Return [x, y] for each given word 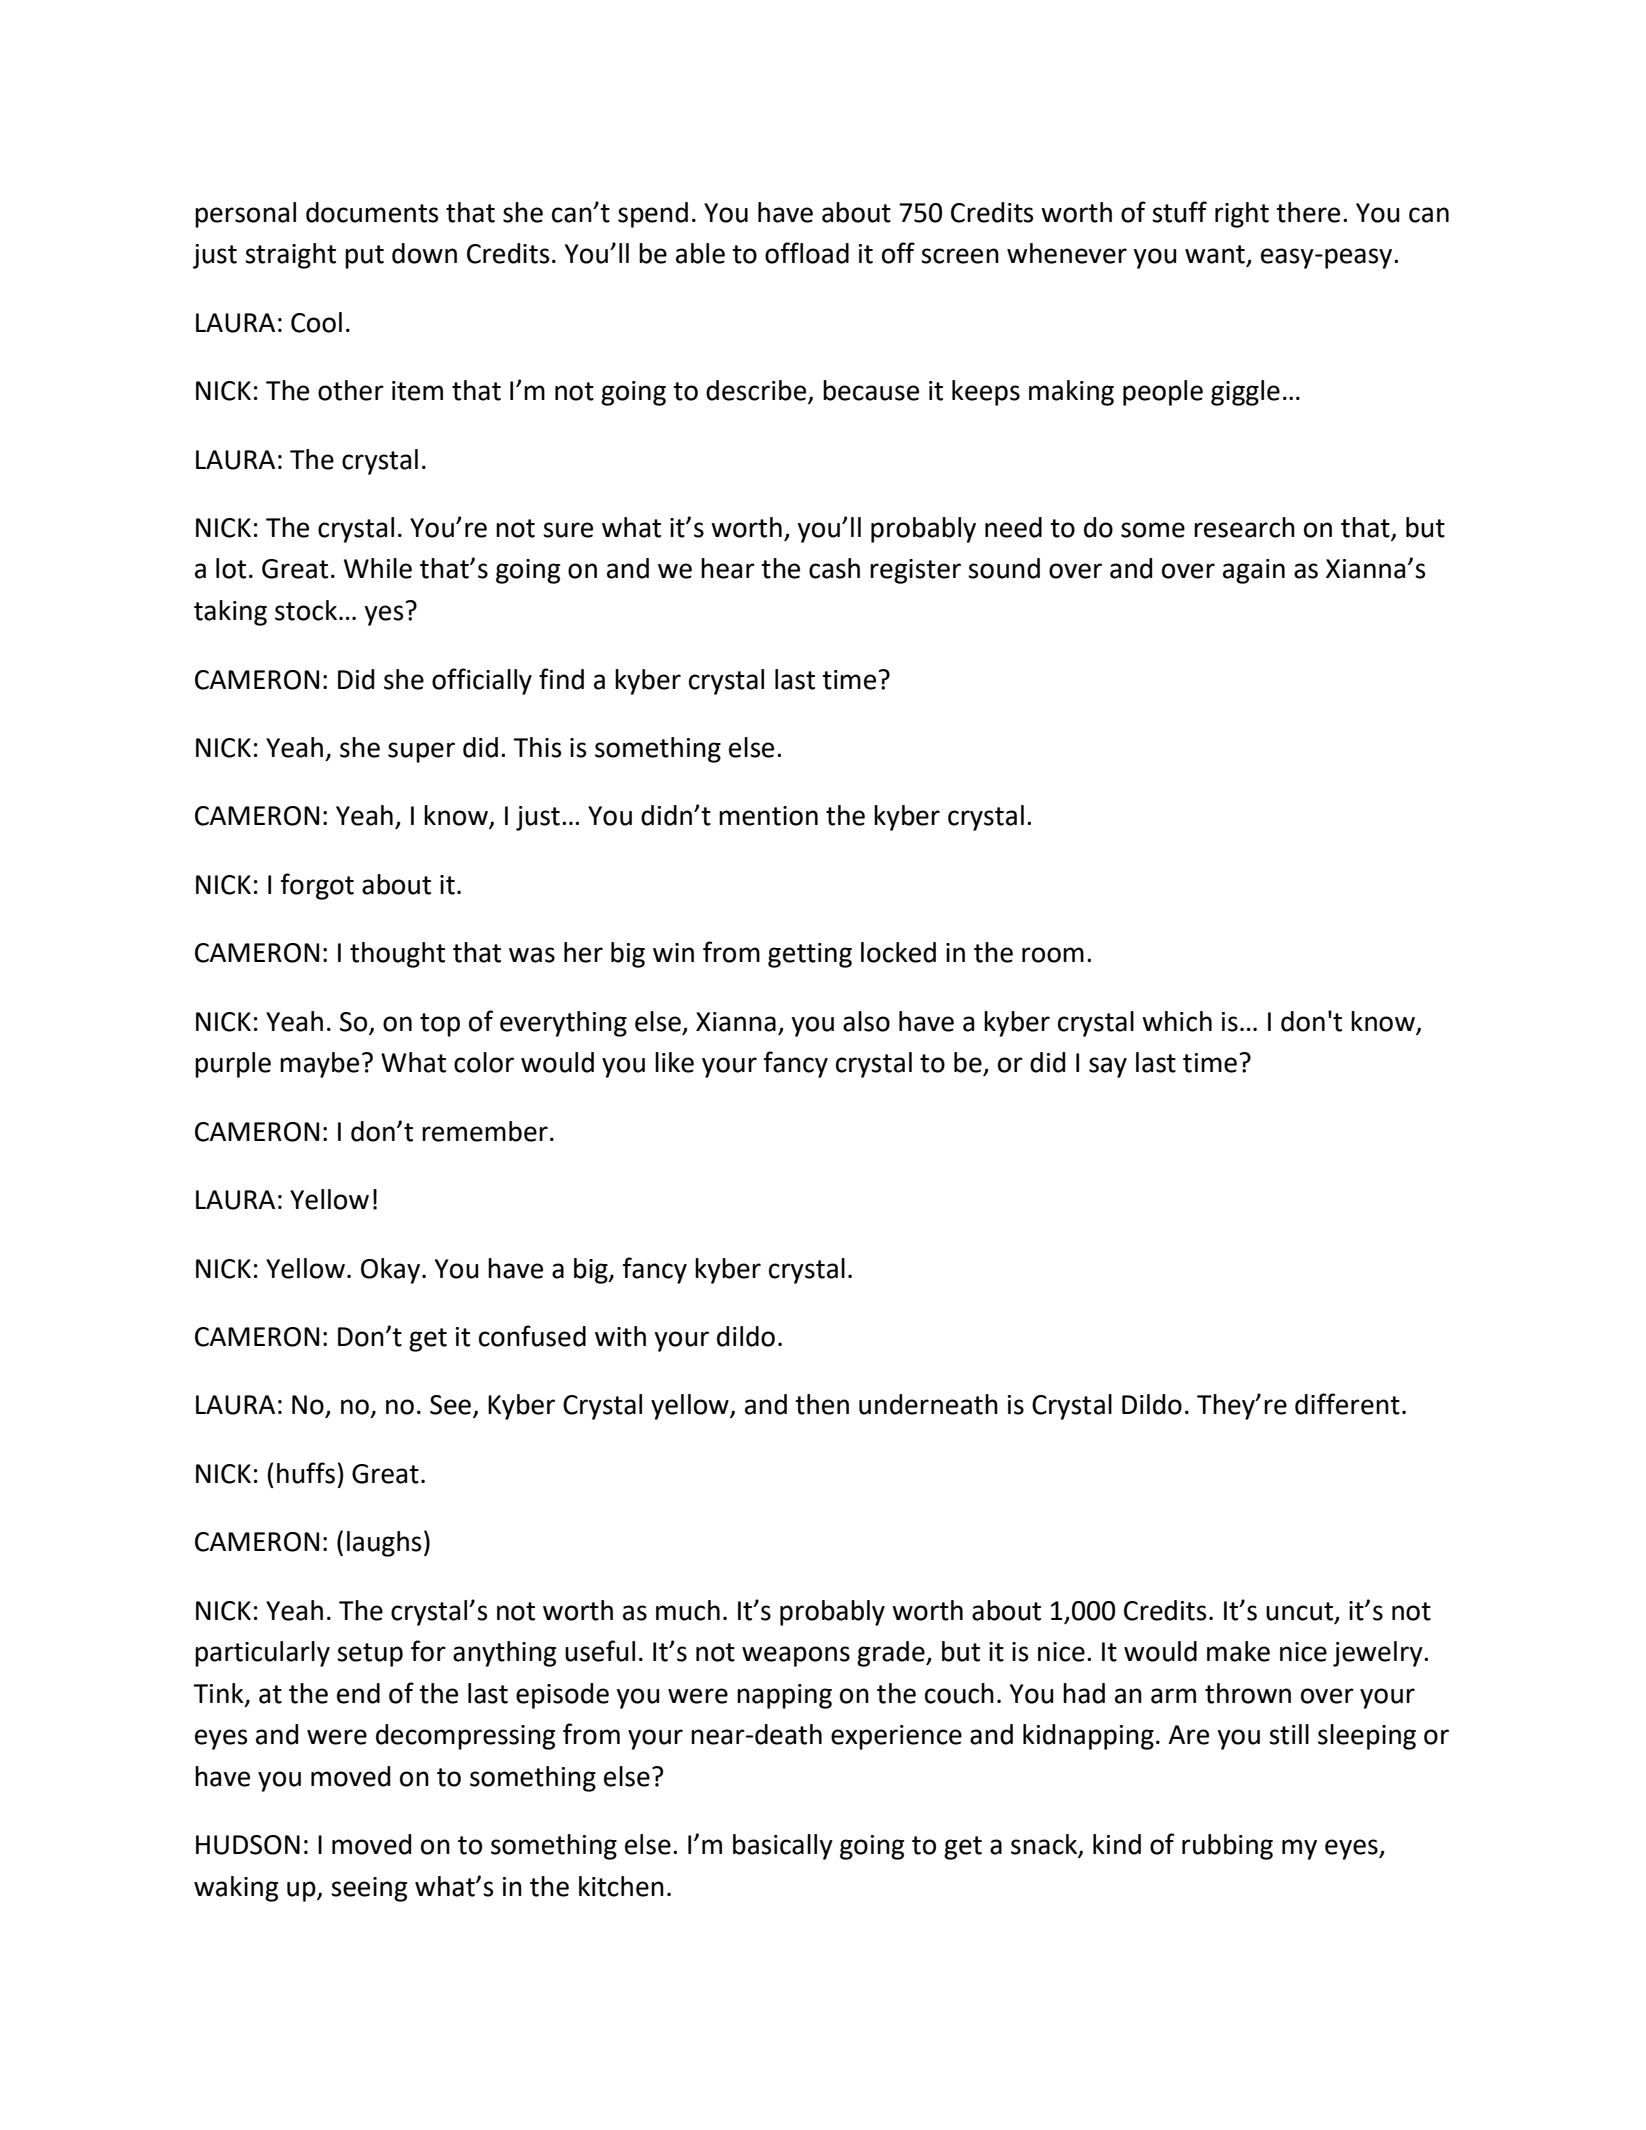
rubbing [1227, 1847]
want [1216, 255]
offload [807, 253]
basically [783, 1847]
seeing [369, 1889]
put [364, 257]
